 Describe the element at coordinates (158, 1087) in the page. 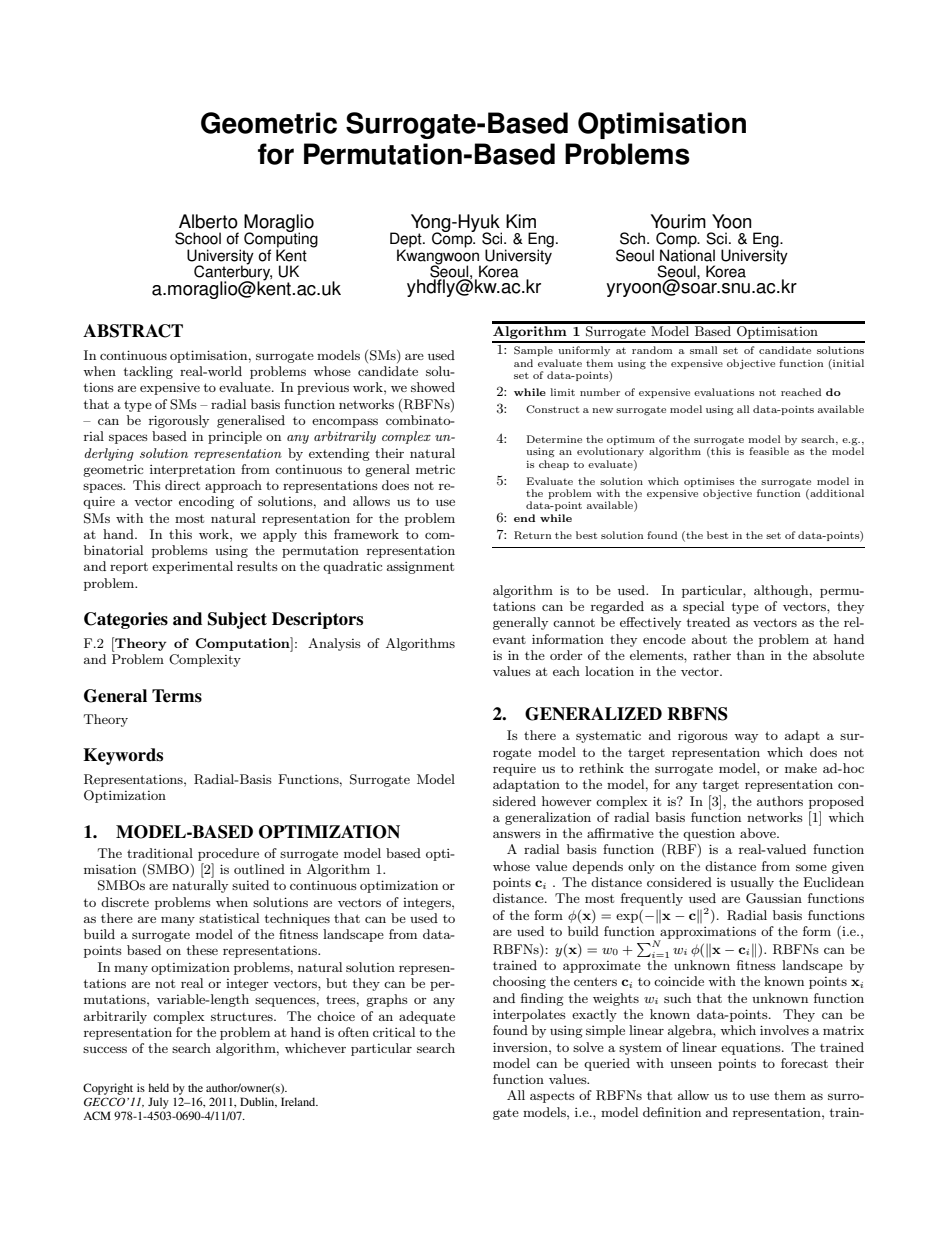

I see `held` at that location.
